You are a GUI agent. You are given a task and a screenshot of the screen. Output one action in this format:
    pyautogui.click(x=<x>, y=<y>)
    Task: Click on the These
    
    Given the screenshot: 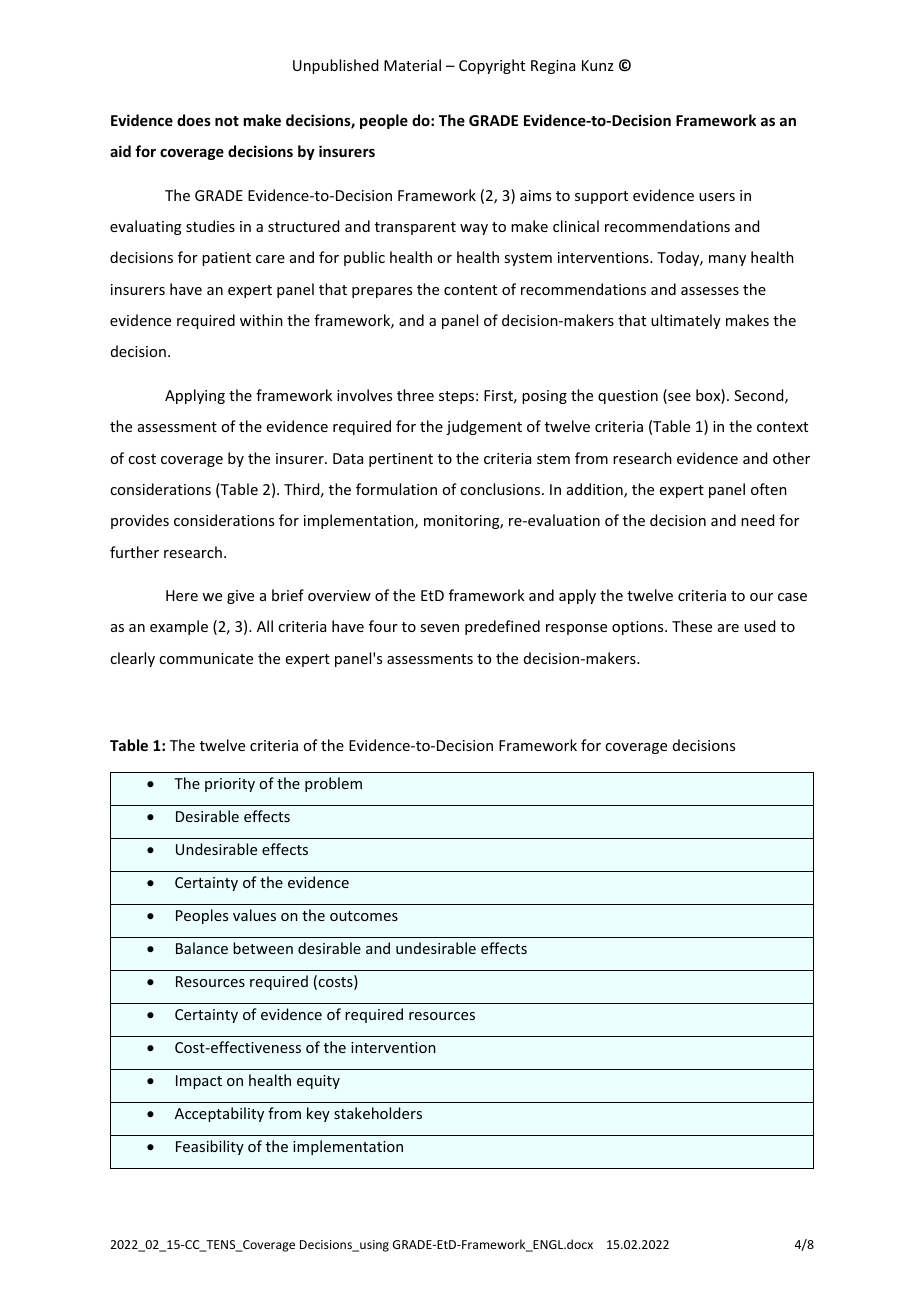 What is the action you would take?
    pyautogui.click(x=692, y=626)
